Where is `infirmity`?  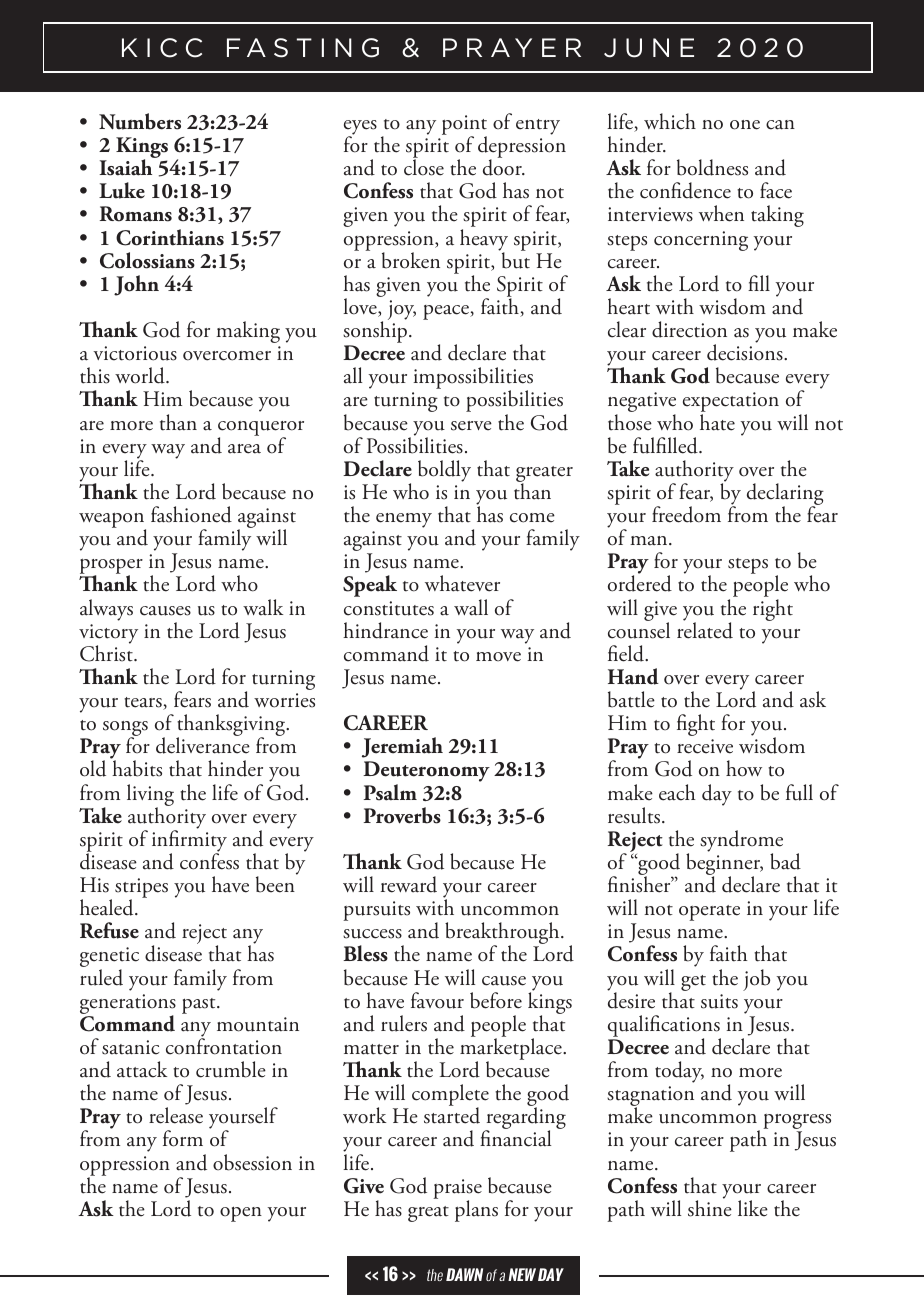 infirmity is located at coordinates (189, 841).
